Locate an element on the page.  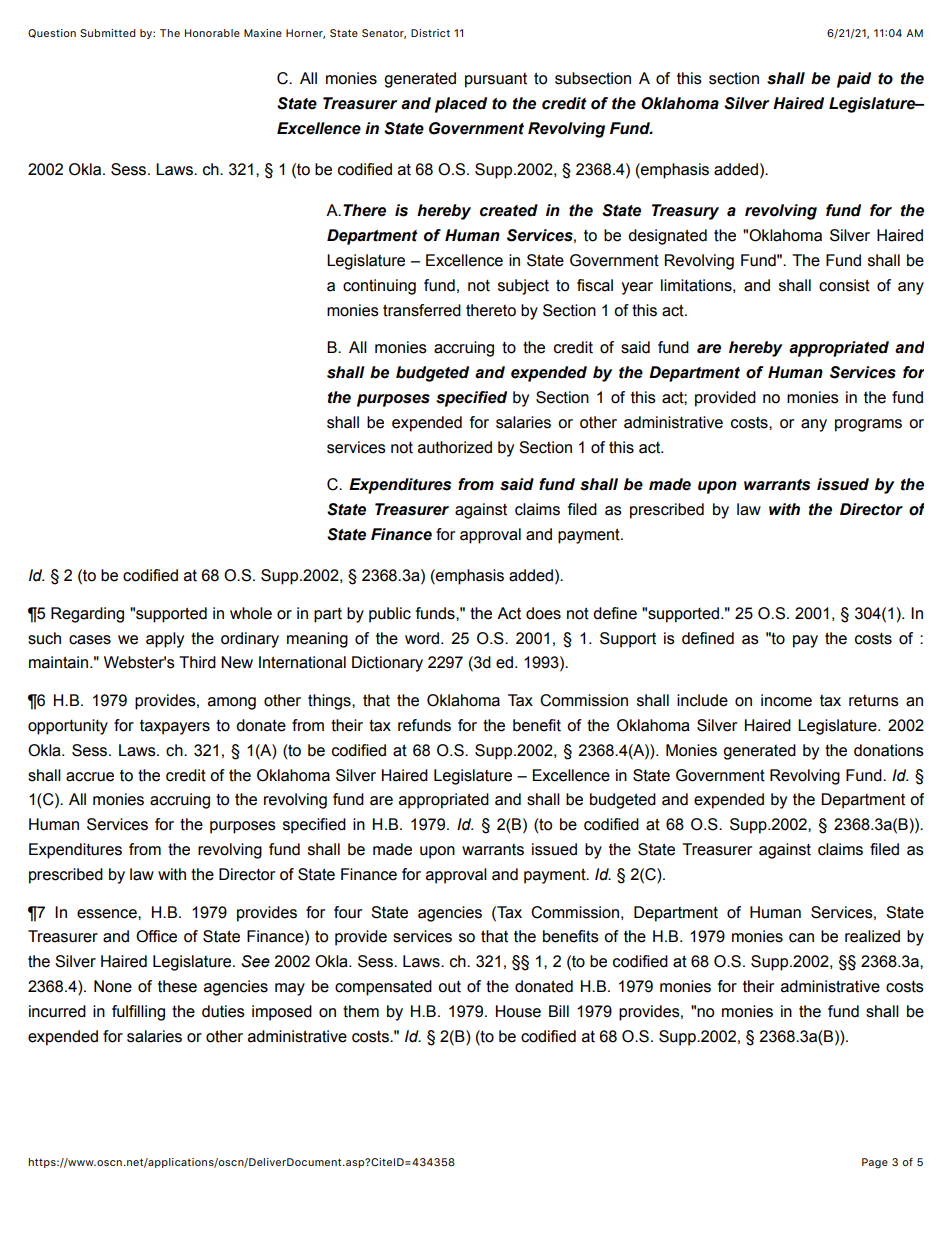
pursuant is located at coordinates (496, 80).
